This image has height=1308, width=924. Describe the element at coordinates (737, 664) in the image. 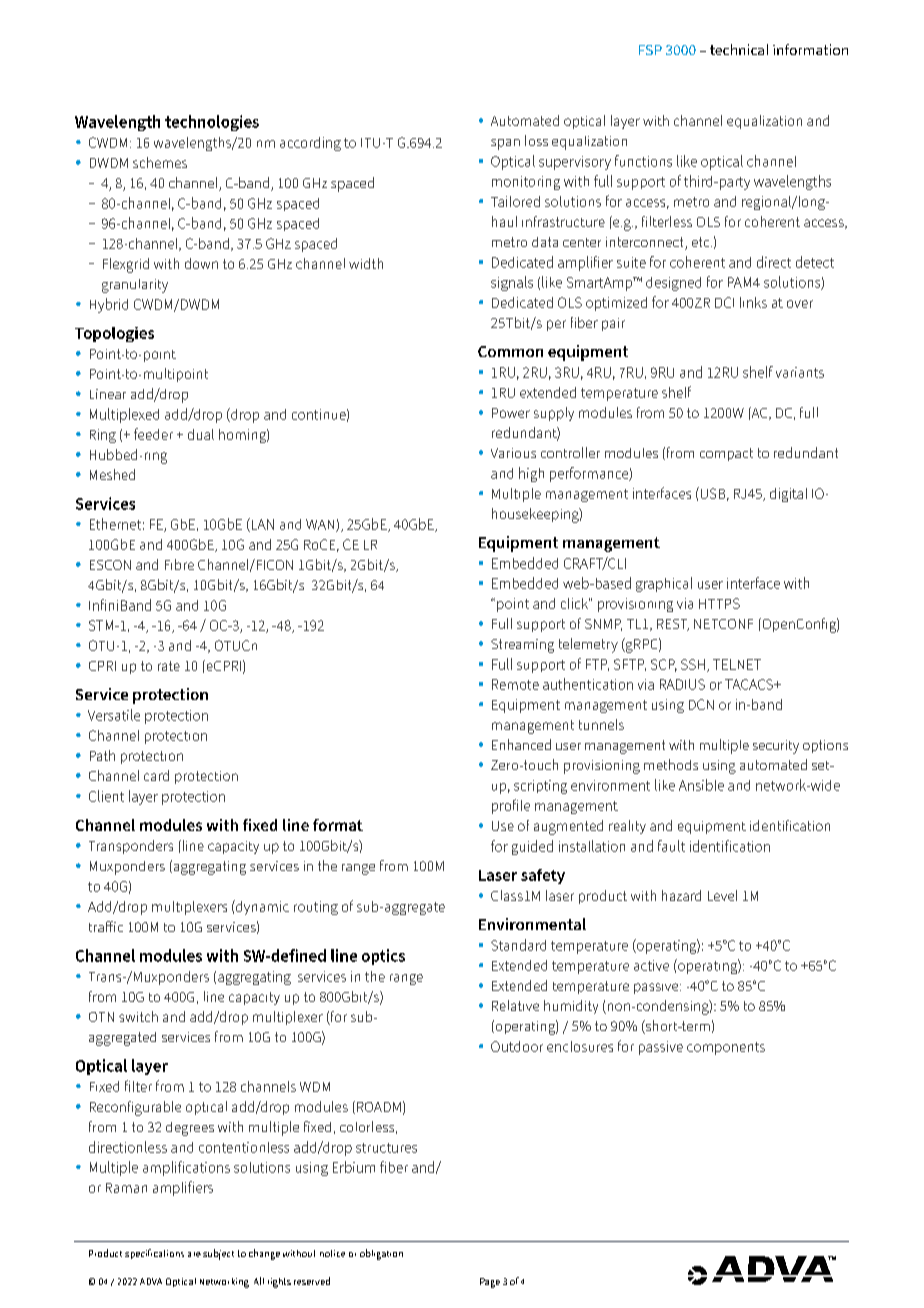

I see `TELNET` at that location.
